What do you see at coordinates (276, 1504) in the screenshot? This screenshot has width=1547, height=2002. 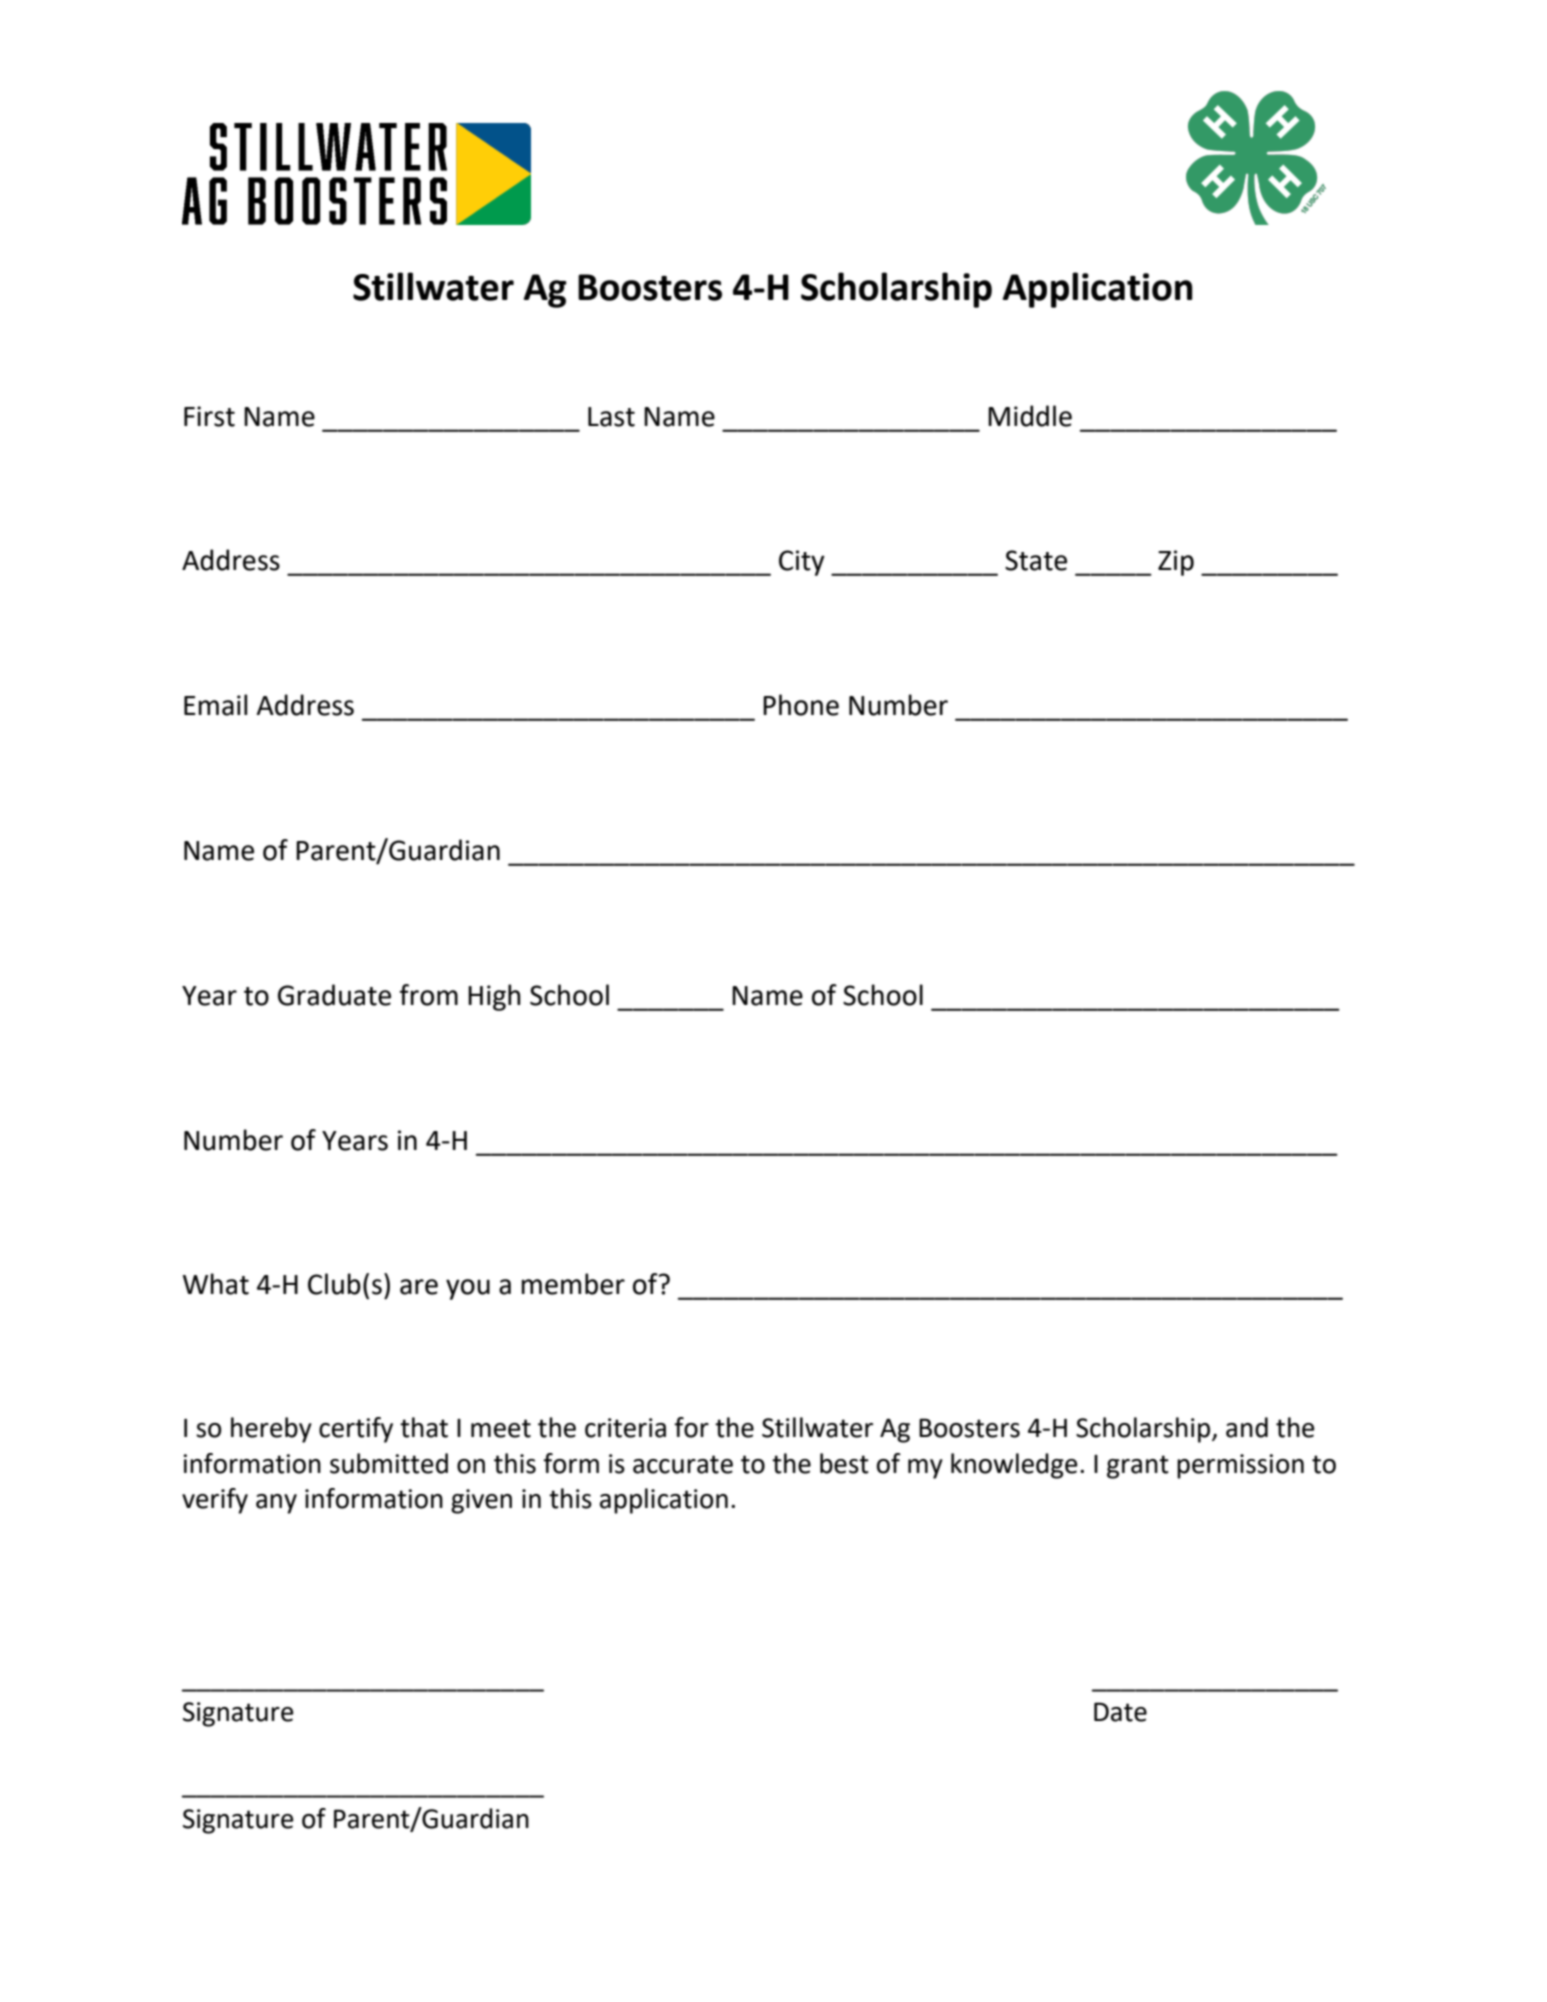 I see `any` at bounding box center [276, 1504].
